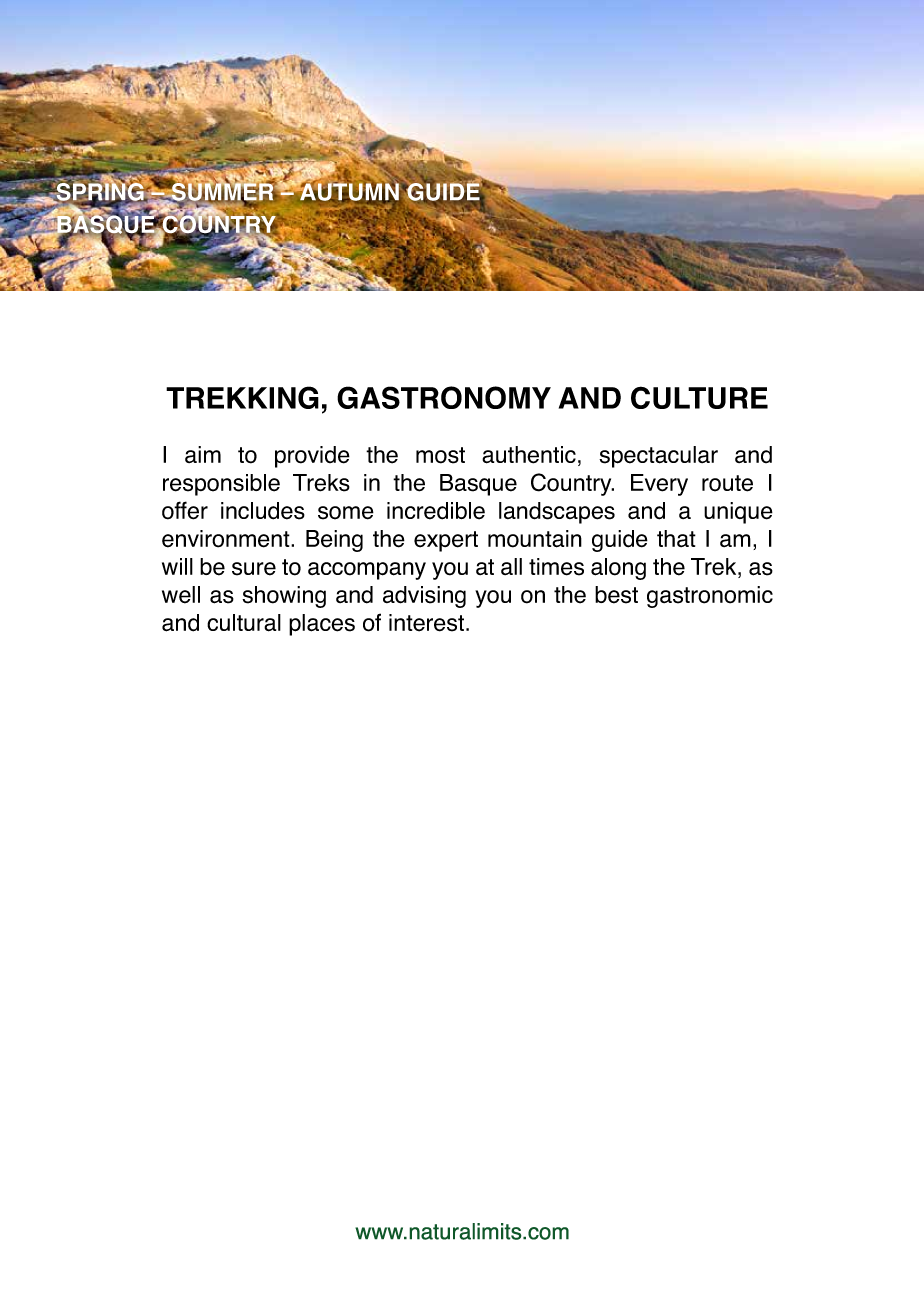 Image resolution: width=924 pixels, height=1308 pixels. What do you see at coordinates (444, 397) in the screenshot?
I see `GASTRONOMY` at bounding box center [444, 397].
